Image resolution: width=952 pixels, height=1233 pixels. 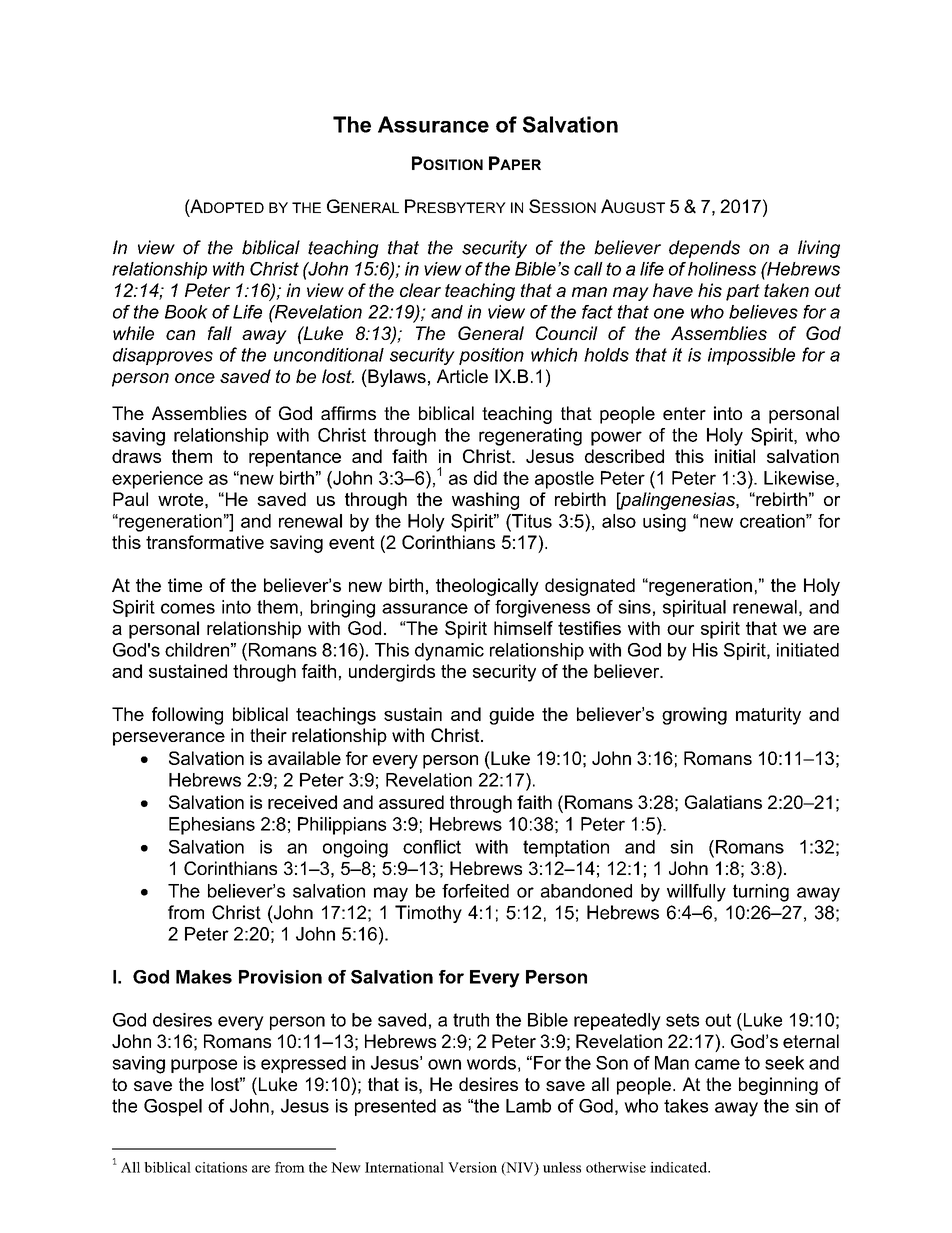 What do you see at coordinates (472, 1167) in the document?
I see `Version` at bounding box center [472, 1167].
